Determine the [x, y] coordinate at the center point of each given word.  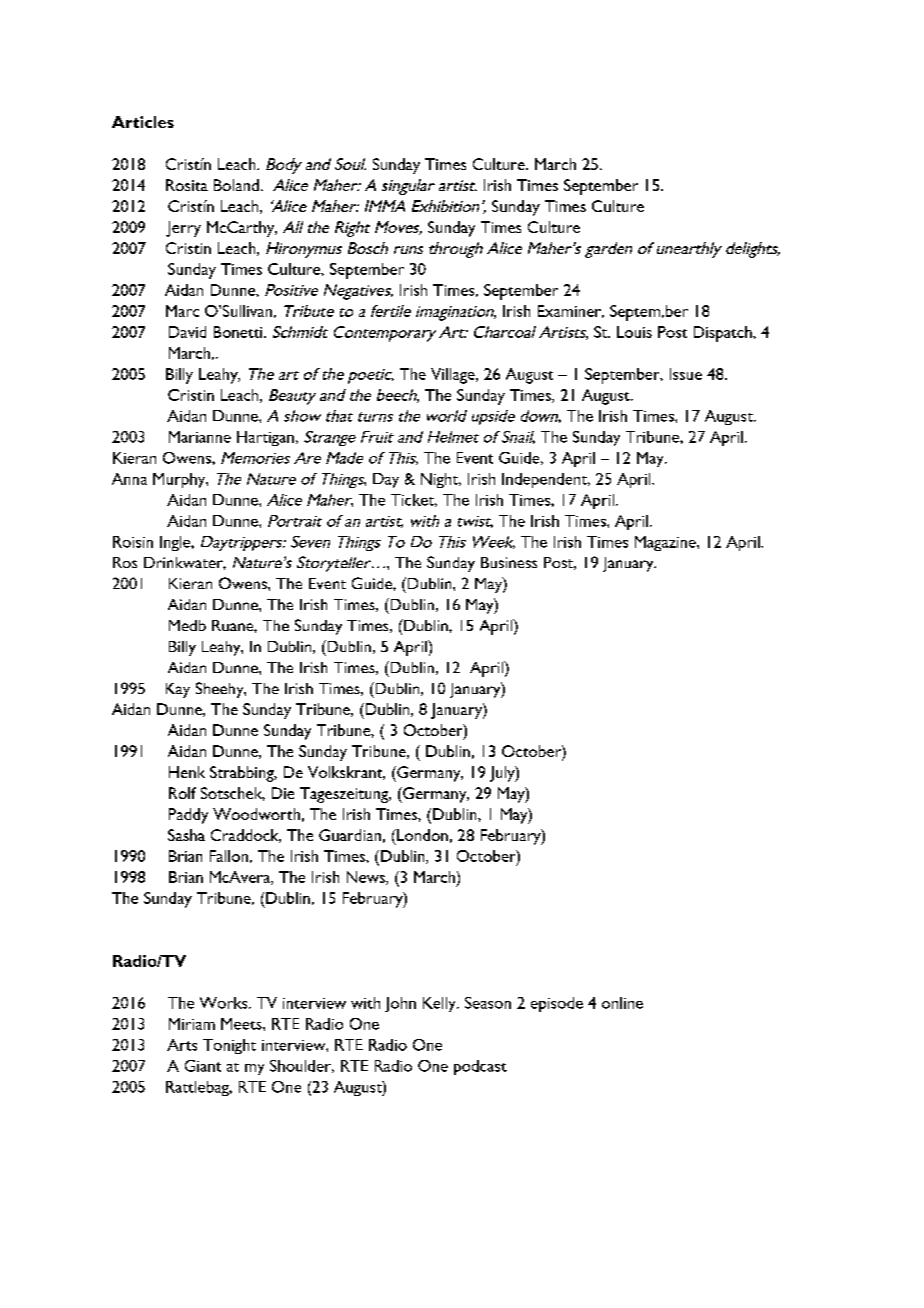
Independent [545, 480]
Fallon [229, 856]
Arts [182, 1045]
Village [454, 376]
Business [509, 562]
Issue [686, 374]
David [187, 332]
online [622, 1003]
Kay [178, 690]
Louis [634, 332]
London [421, 835]
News [367, 878]
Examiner [571, 311]
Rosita [187, 185]
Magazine [666, 543]
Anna [129, 479]
